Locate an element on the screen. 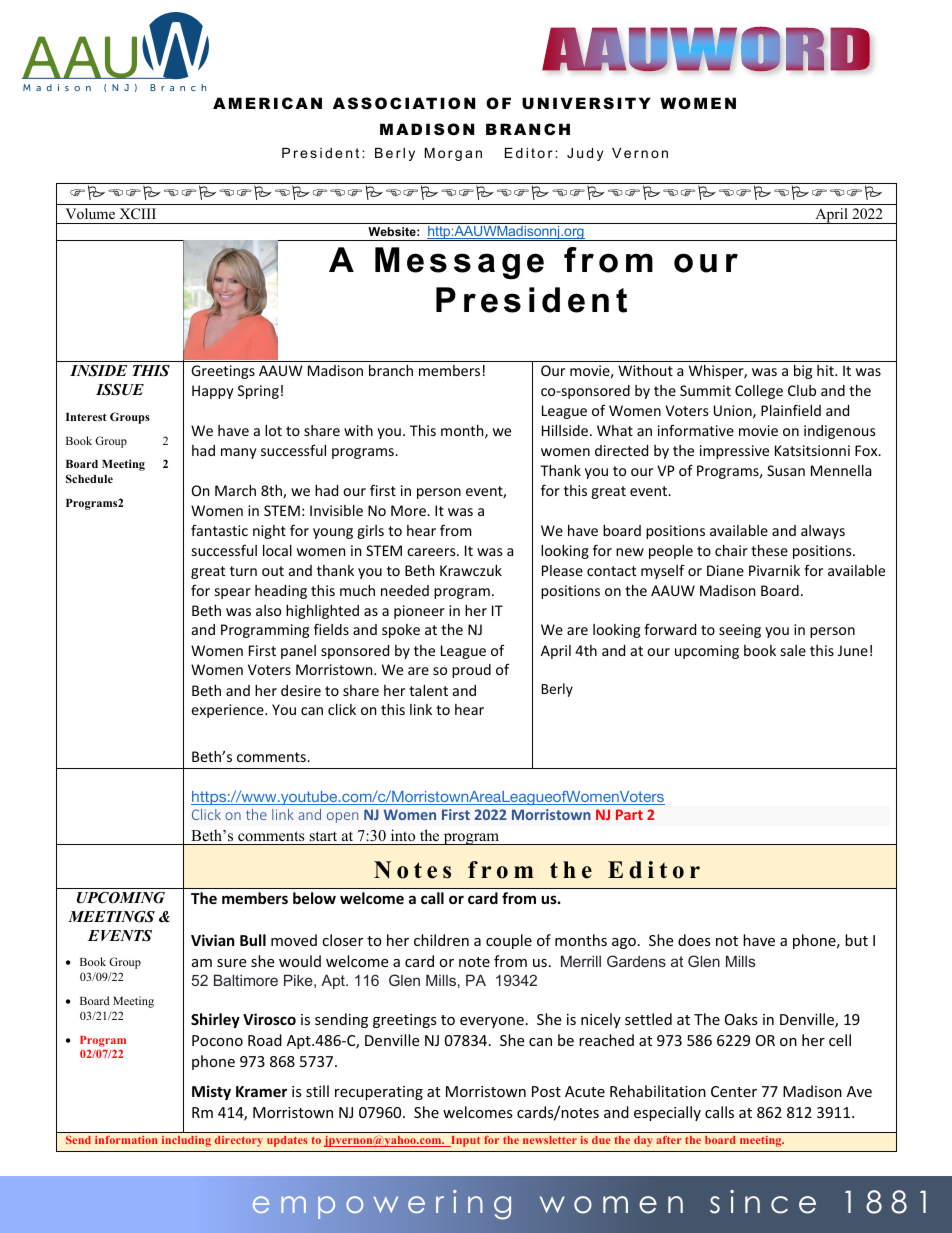 This screenshot has height=1233, width=952. start is located at coordinates (323, 836).
